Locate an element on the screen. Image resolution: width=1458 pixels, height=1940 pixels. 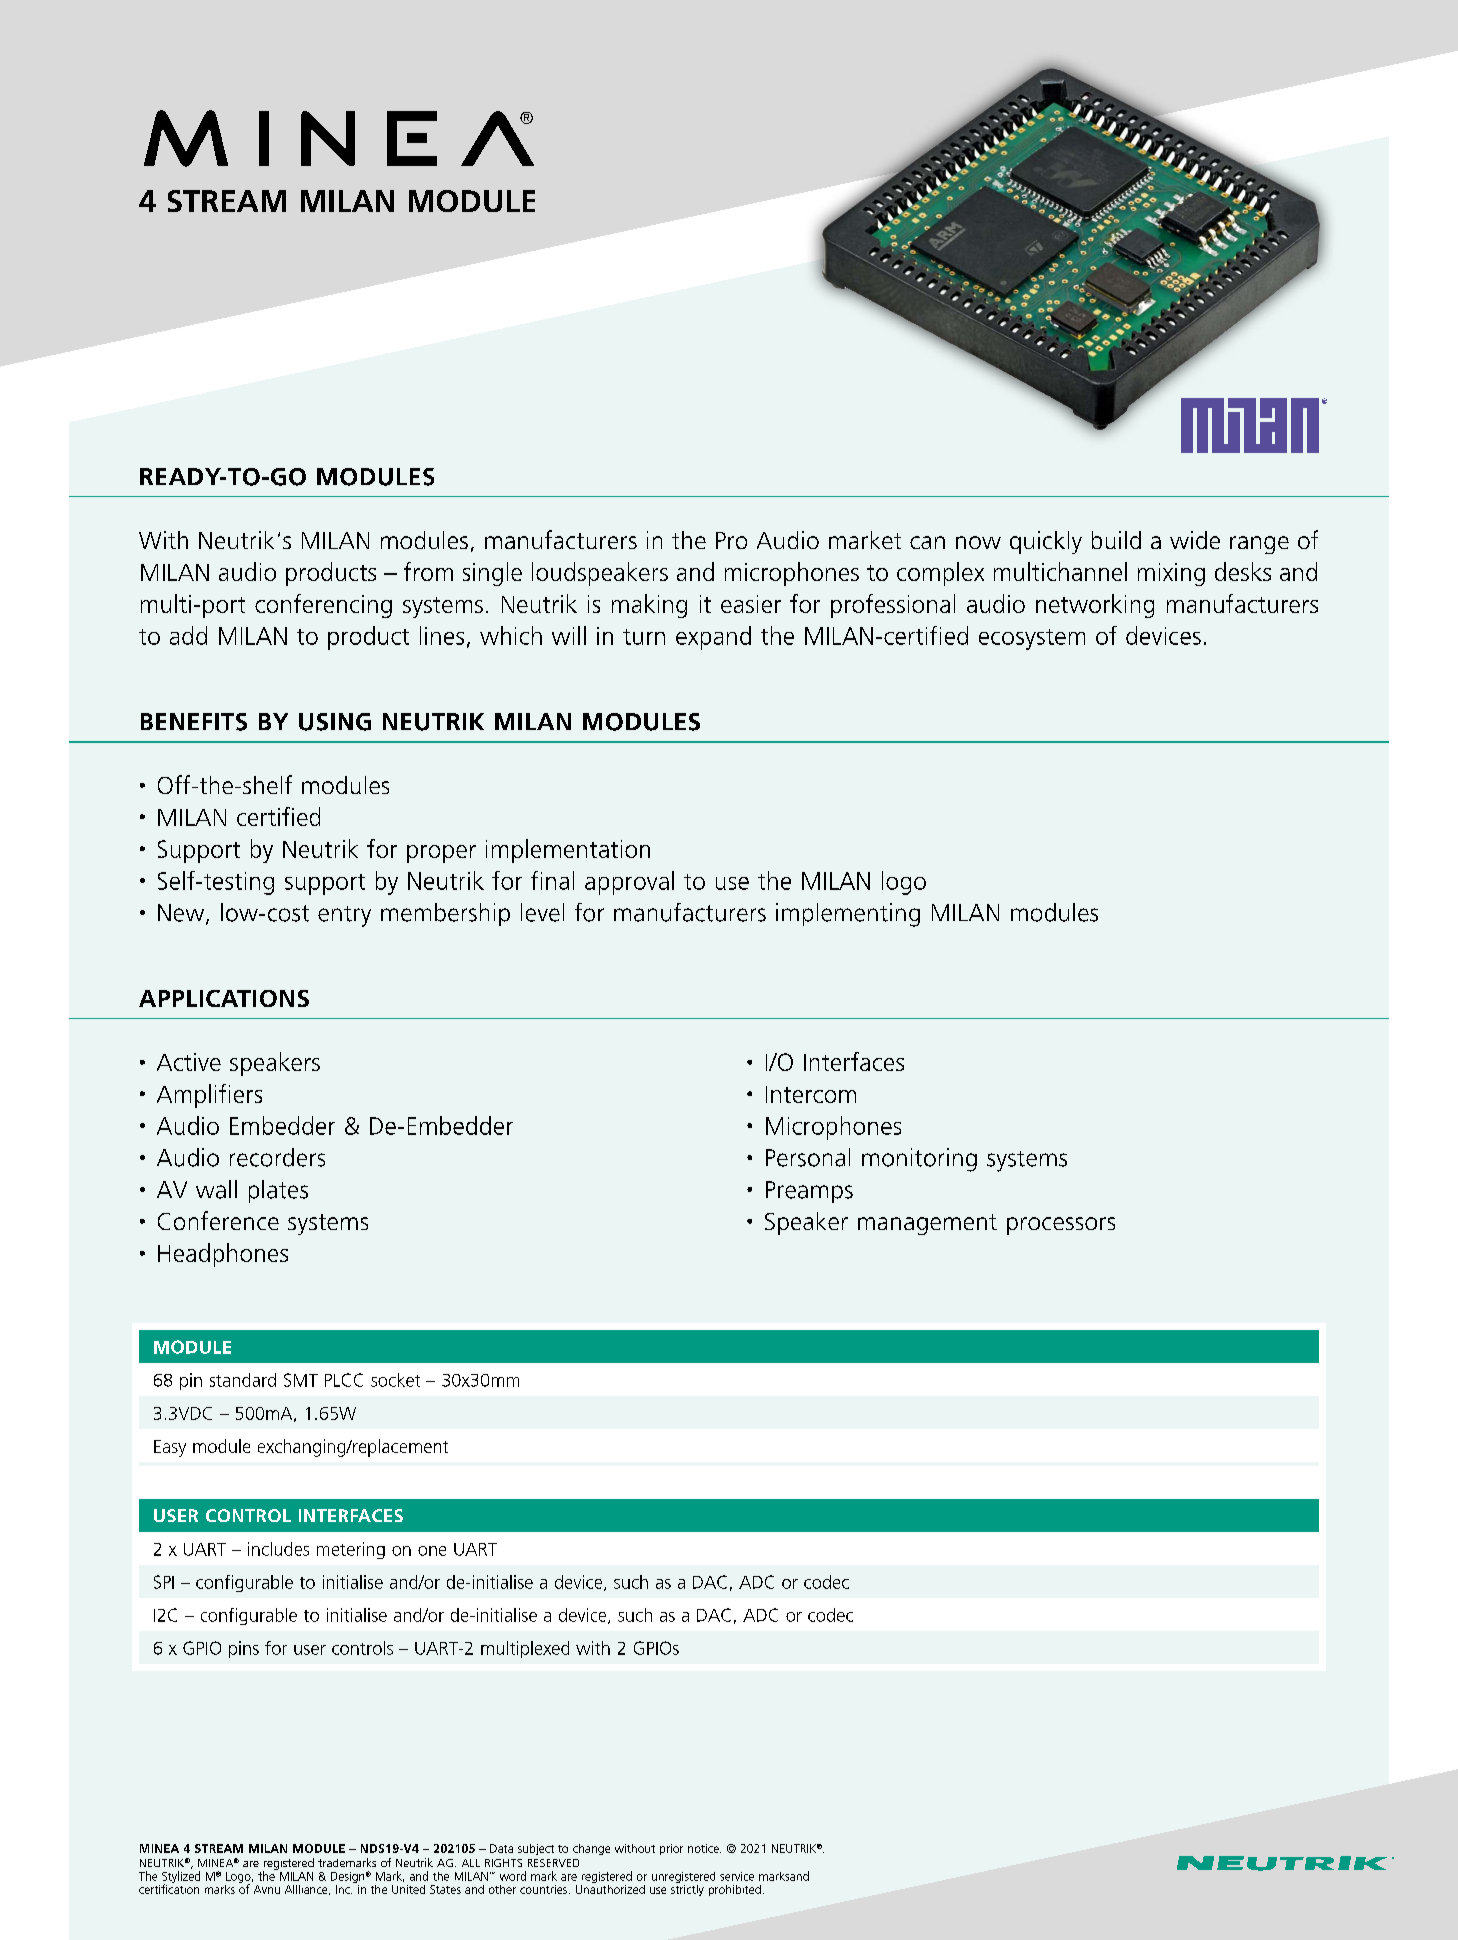
easier is located at coordinates (751, 604).
